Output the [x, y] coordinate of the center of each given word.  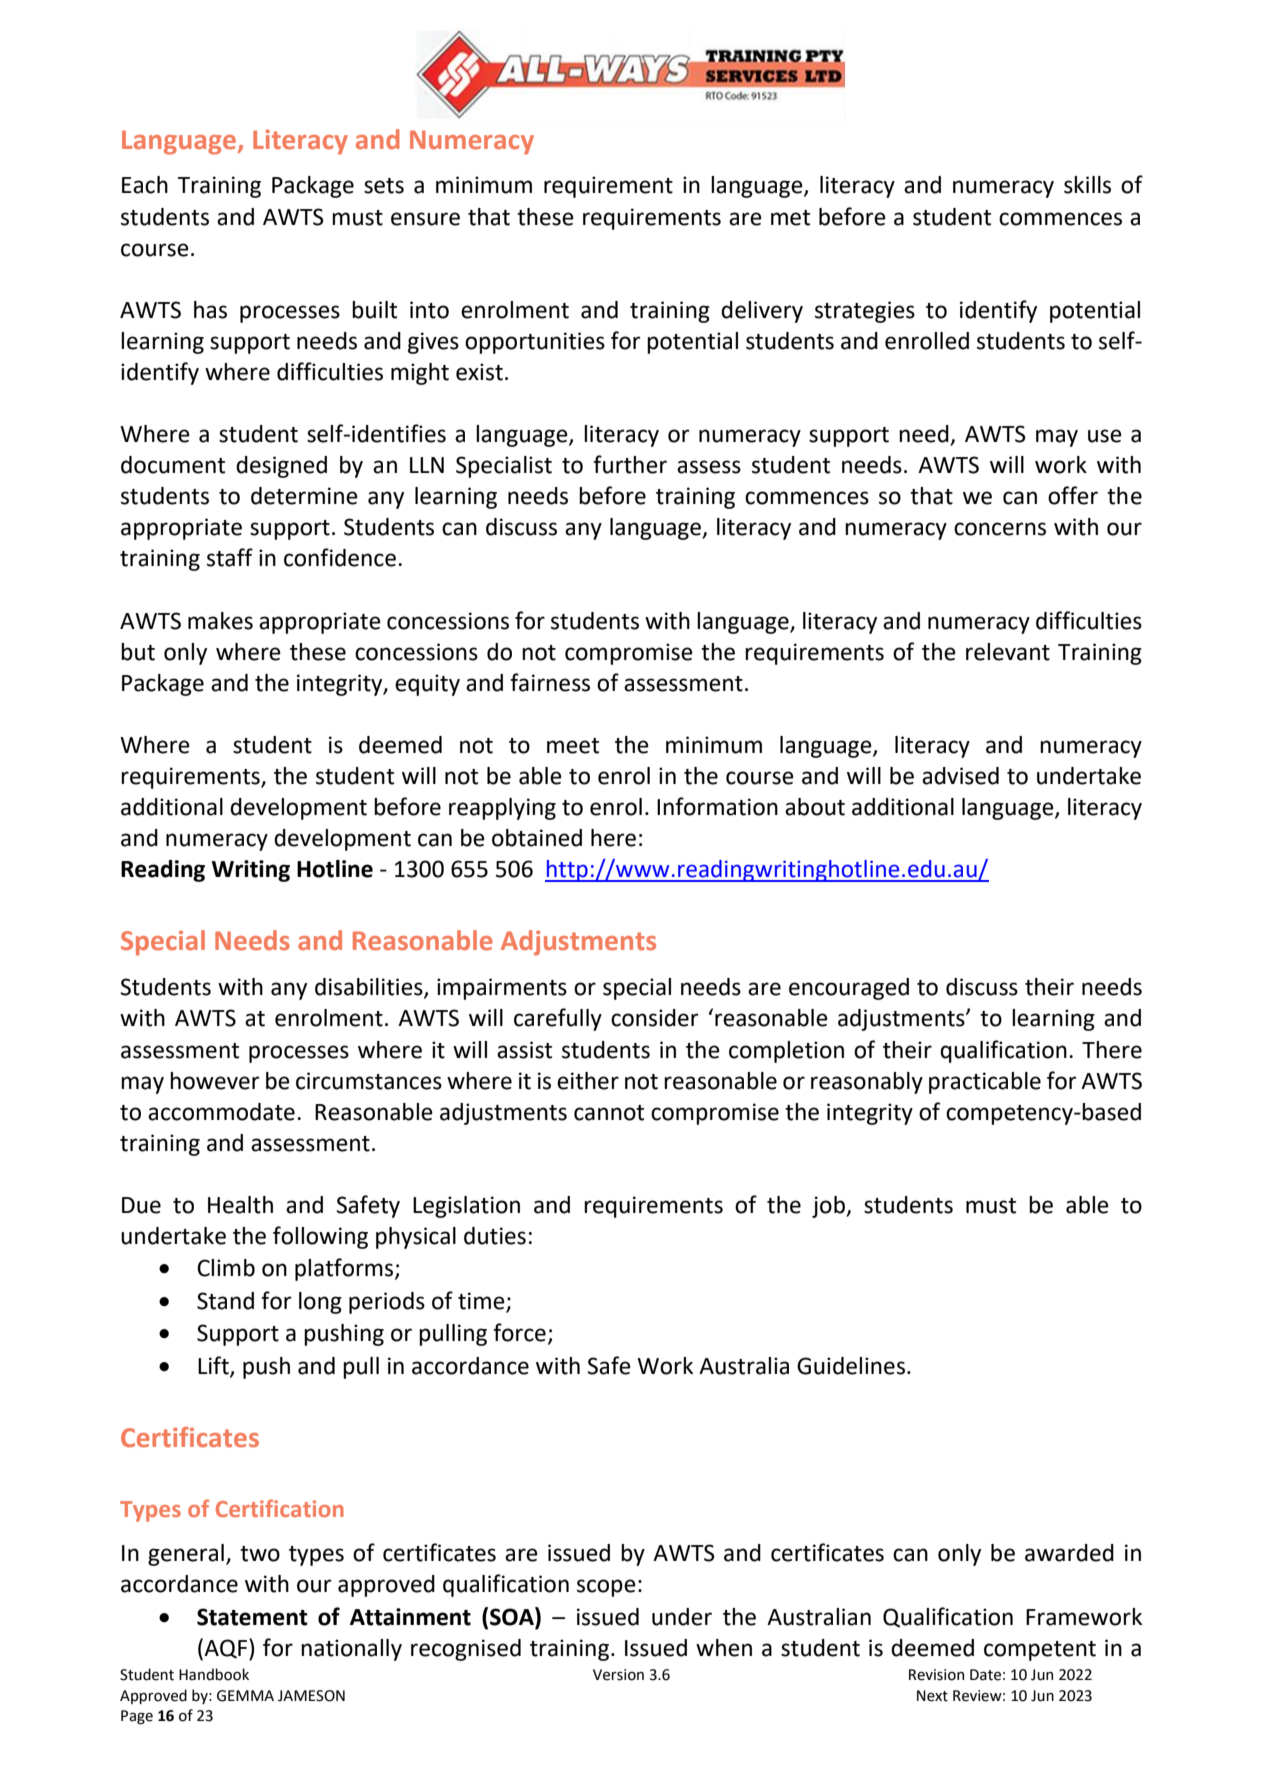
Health [240, 1205]
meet [573, 746]
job [830, 1207]
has [210, 310]
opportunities [535, 343]
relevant [1008, 652]
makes [220, 621]
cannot [609, 1113]
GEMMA [245, 1696]
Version [618, 1675]
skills [1087, 185]
